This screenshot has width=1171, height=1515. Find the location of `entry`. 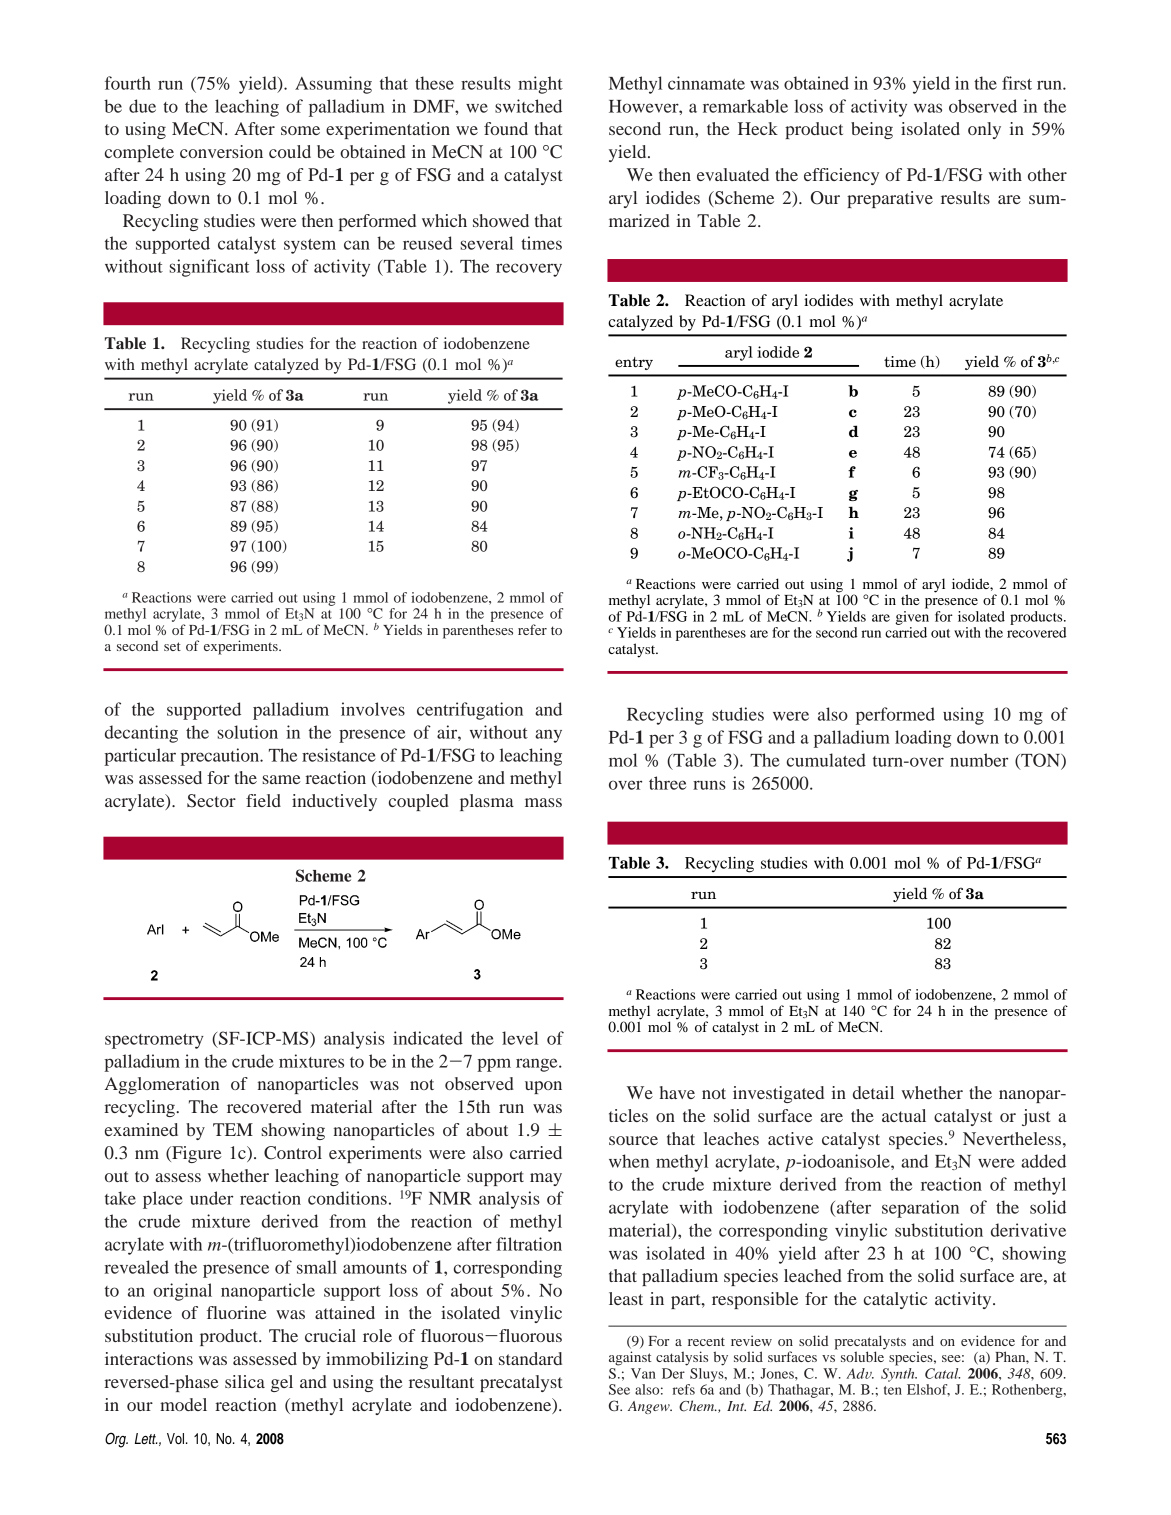

entry is located at coordinates (634, 363).
